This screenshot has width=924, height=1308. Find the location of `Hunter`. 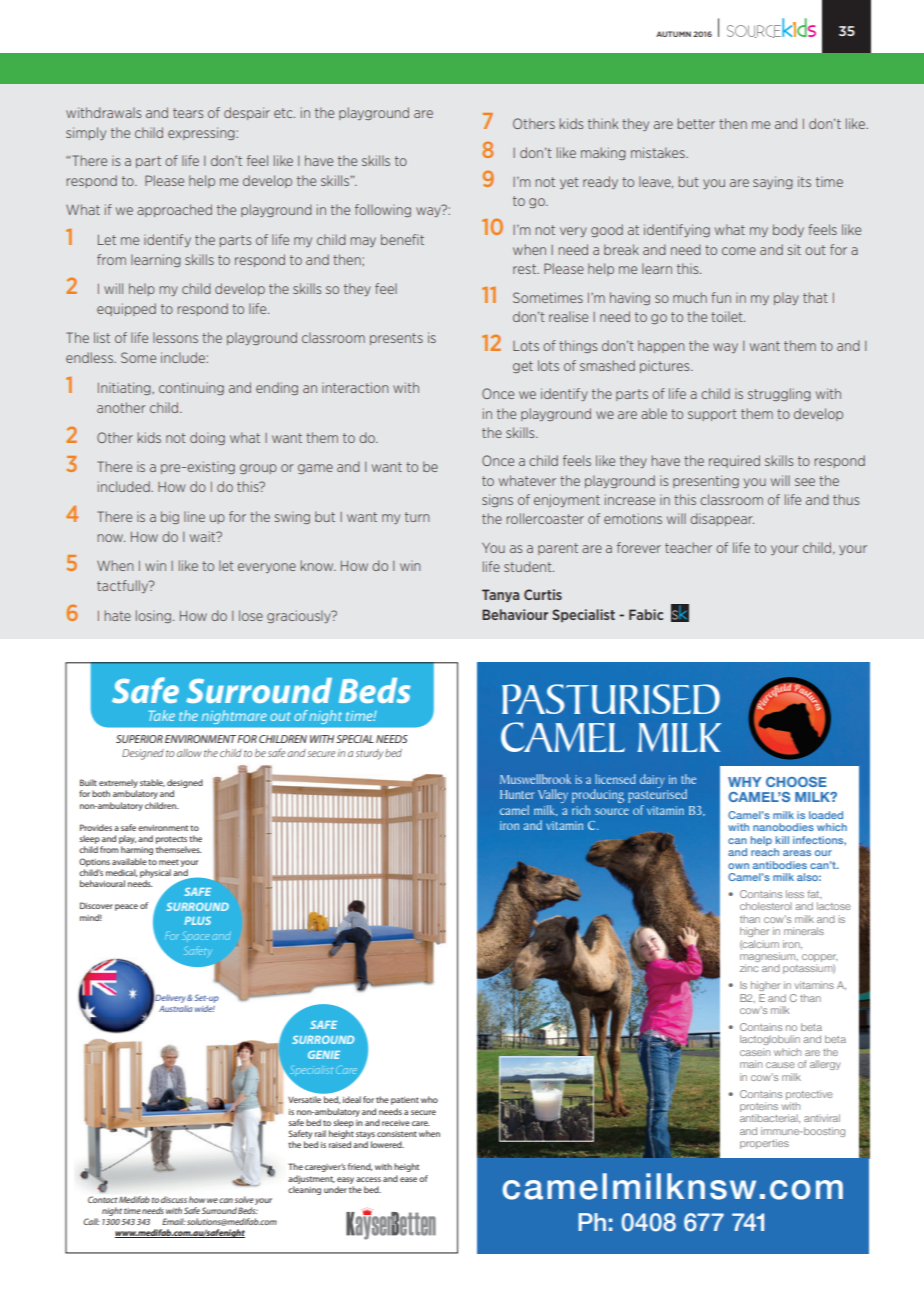

Hunter is located at coordinates (517, 794).
